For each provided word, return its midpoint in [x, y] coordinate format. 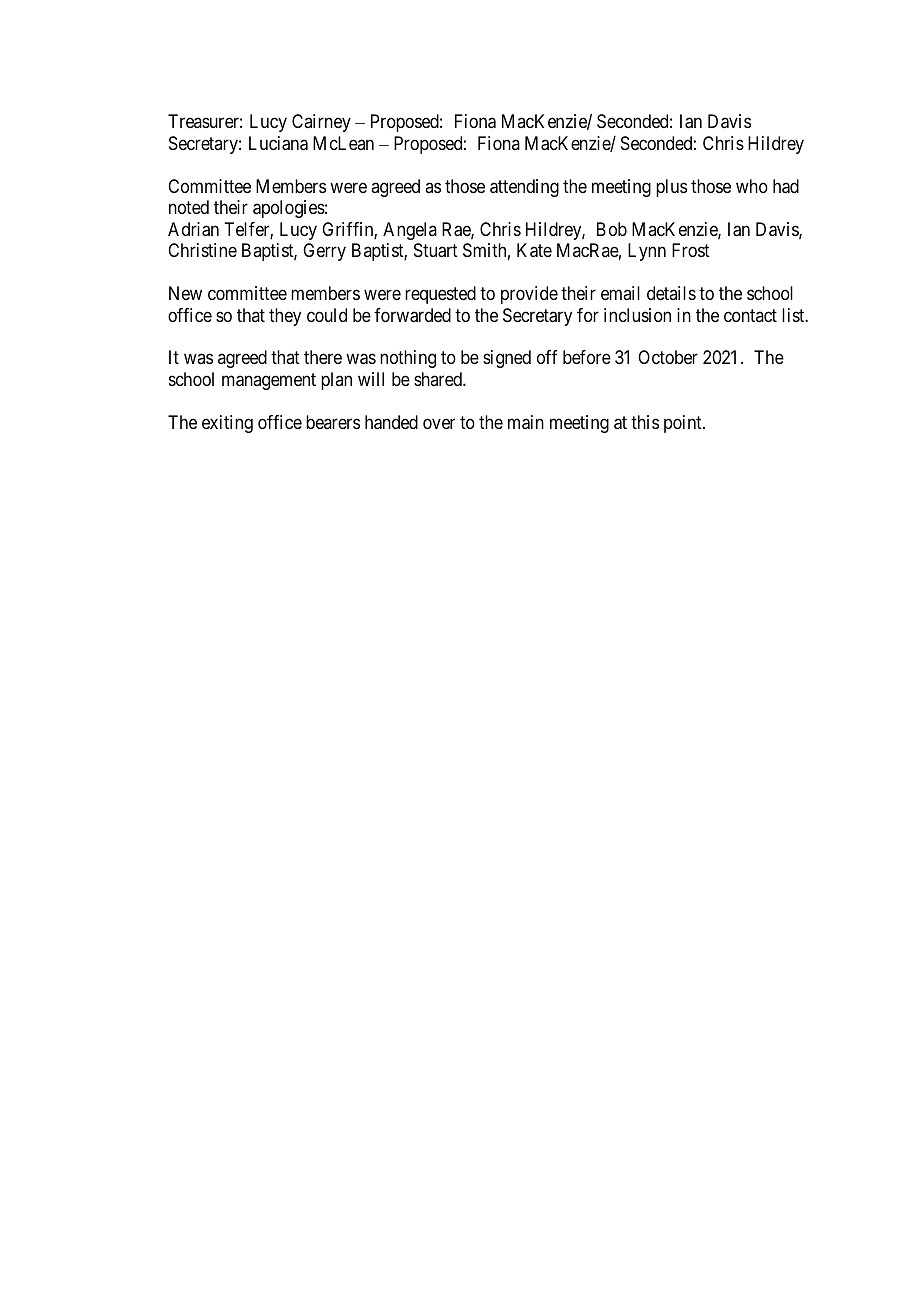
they [285, 317]
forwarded [412, 315]
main [526, 422]
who [752, 186]
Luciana [278, 143]
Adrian [193, 229]
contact [750, 315]
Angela [410, 231]
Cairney [321, 123]
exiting [227, 424]
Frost [691, 250]
